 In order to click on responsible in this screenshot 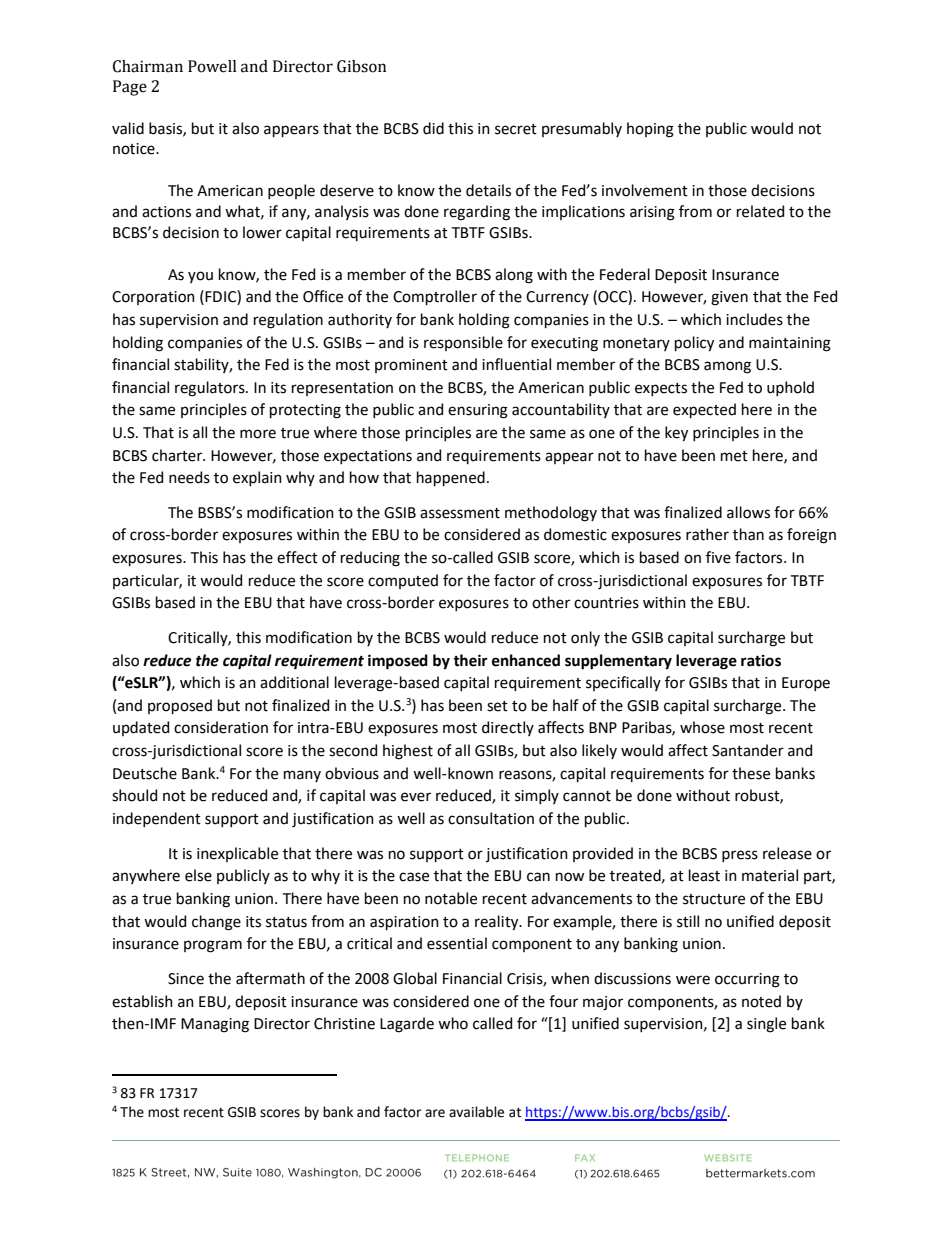, I will do `click(463, 343)`.
